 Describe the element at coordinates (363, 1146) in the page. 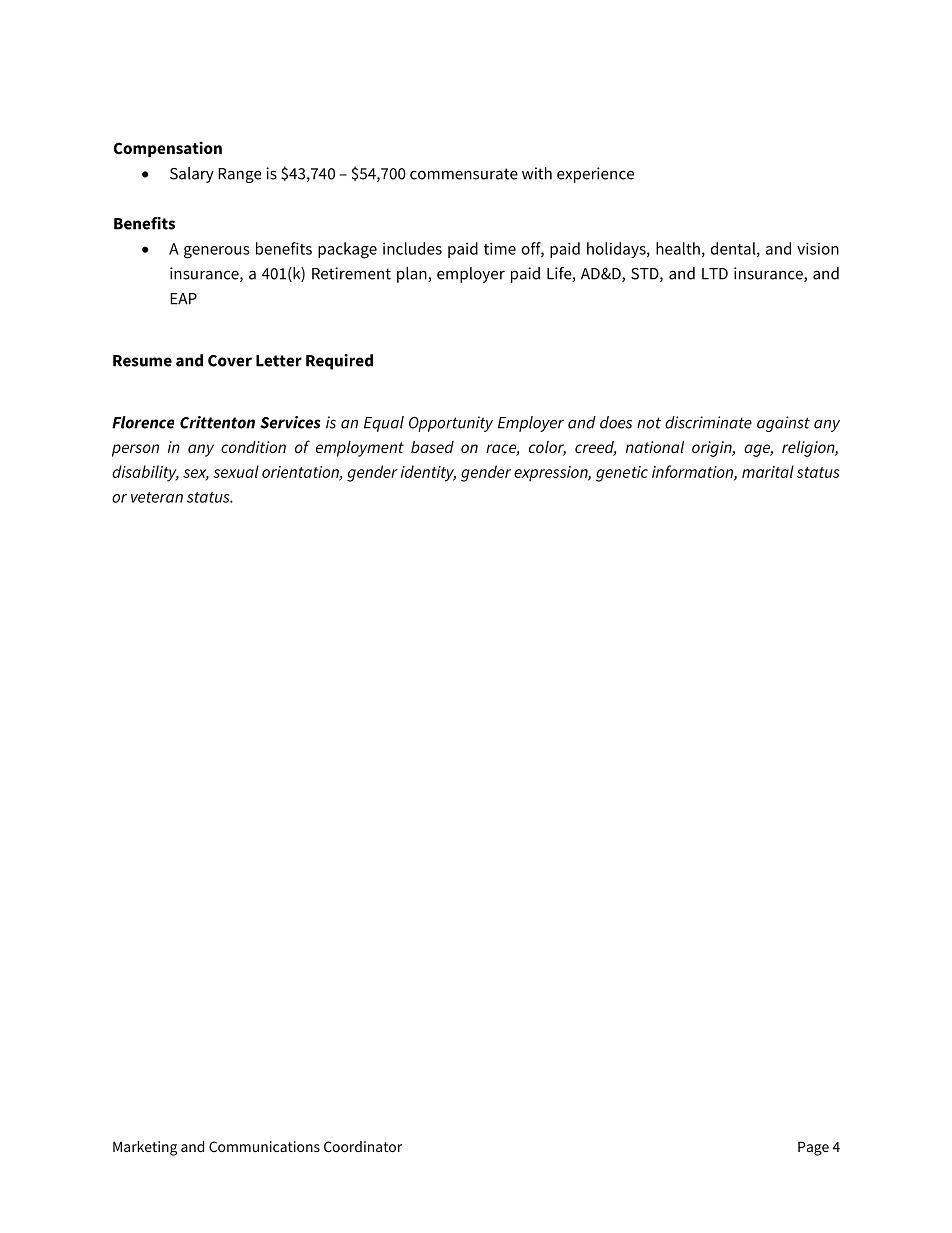

I see `Coordinator` at that location.
